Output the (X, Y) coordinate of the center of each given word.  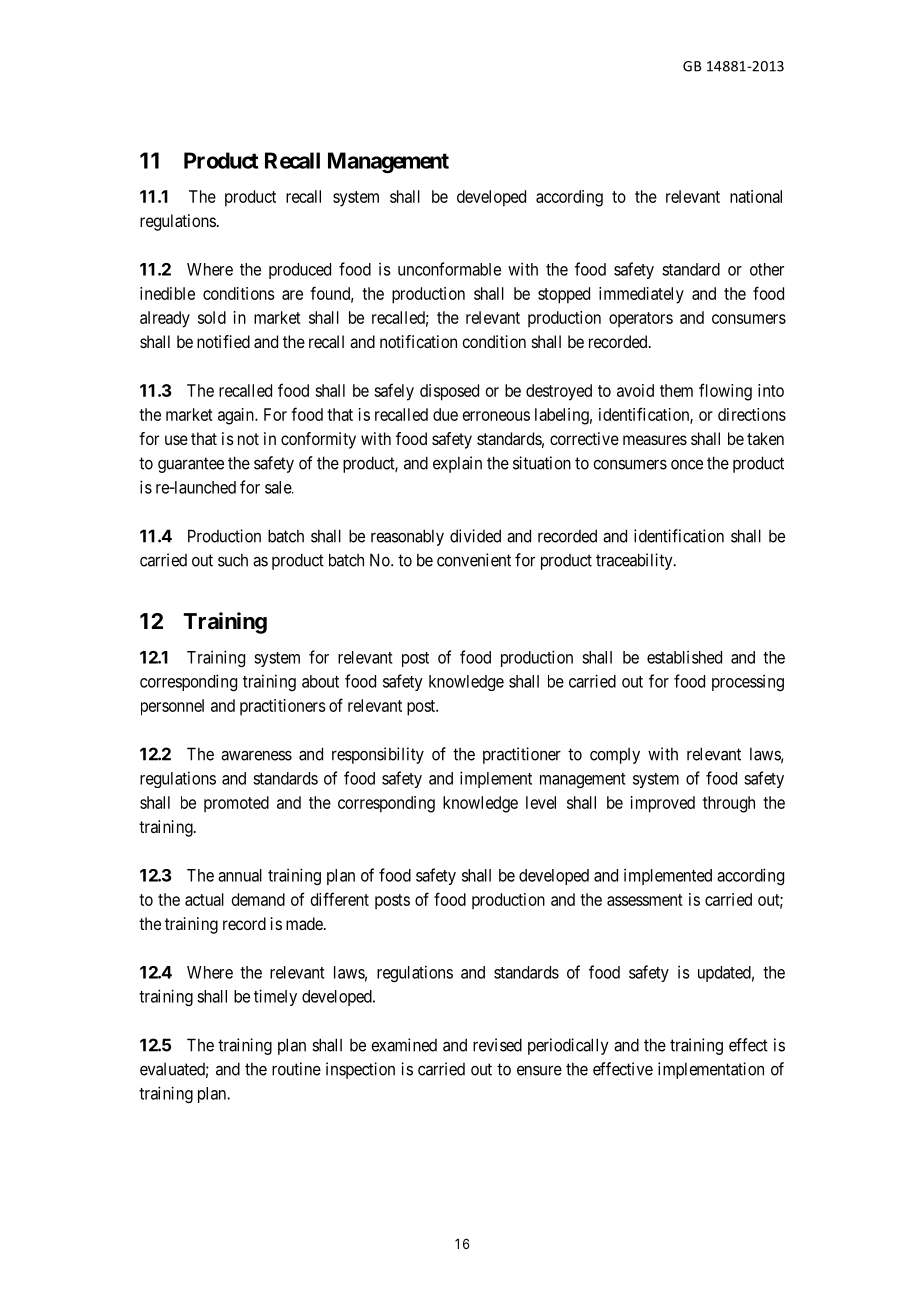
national (756, 196)
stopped (564, 295)
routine (296, 1069)
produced (300, 271)
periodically (568, 1046)
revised (497, 1045)
